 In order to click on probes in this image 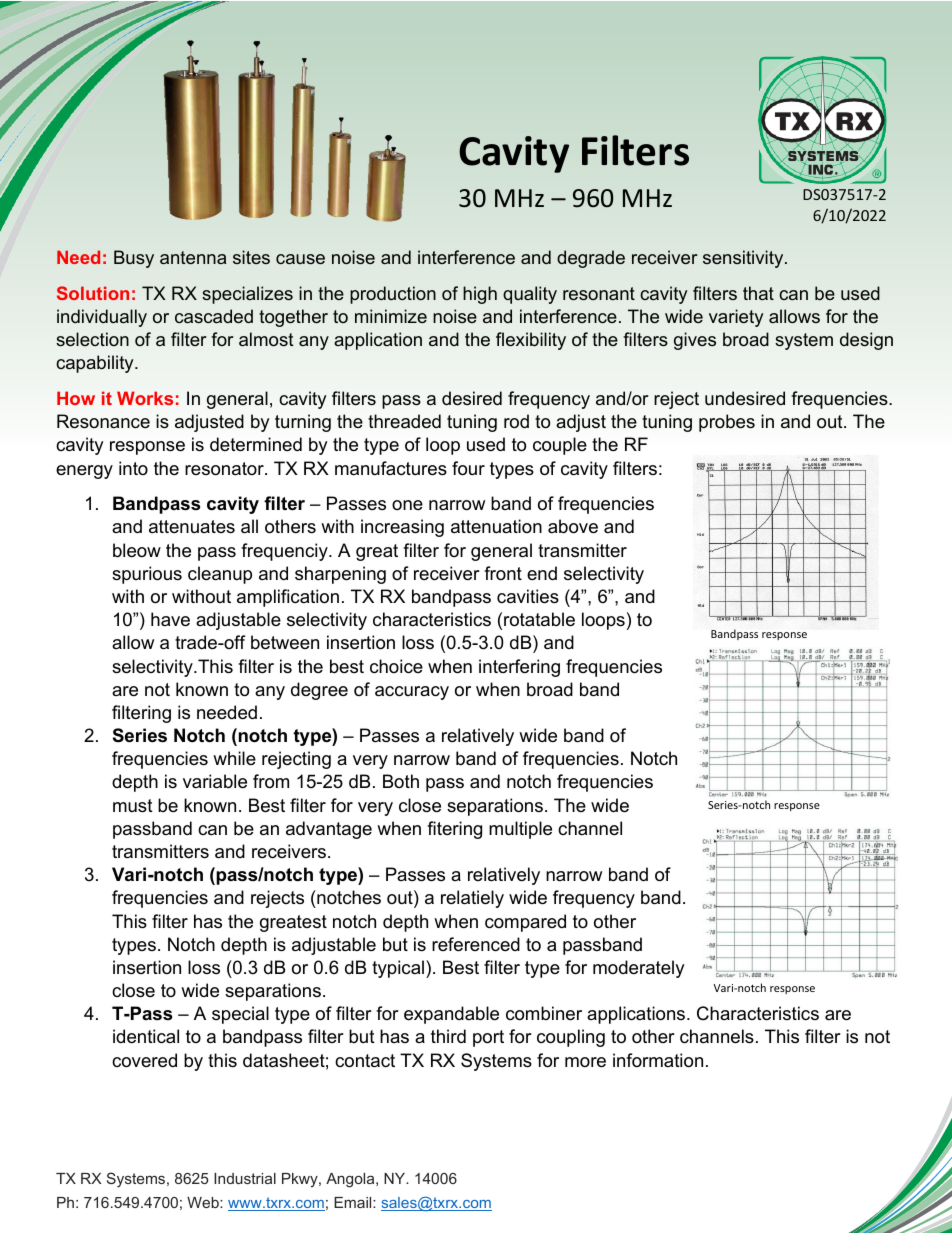, I will do `click(727, 423)`.
